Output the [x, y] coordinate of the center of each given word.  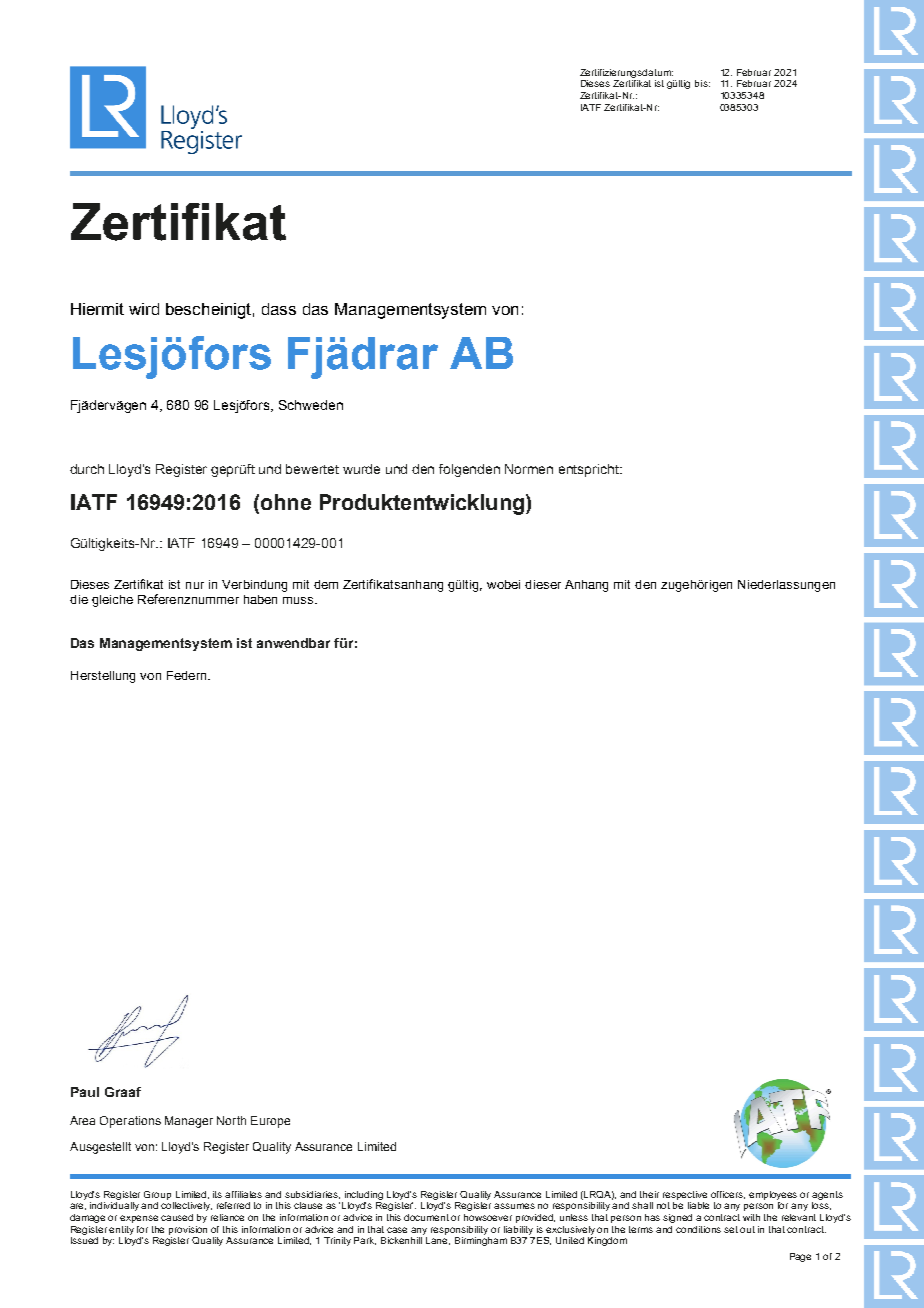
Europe [270, 1122]
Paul [85, 1092]
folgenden [469, 470]
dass [279, 309]
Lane [438, 1239]
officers [728, 1195]
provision [188, 1230]
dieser [543, 584]
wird [144, 309]
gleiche [112, 601]
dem [326, 584]
